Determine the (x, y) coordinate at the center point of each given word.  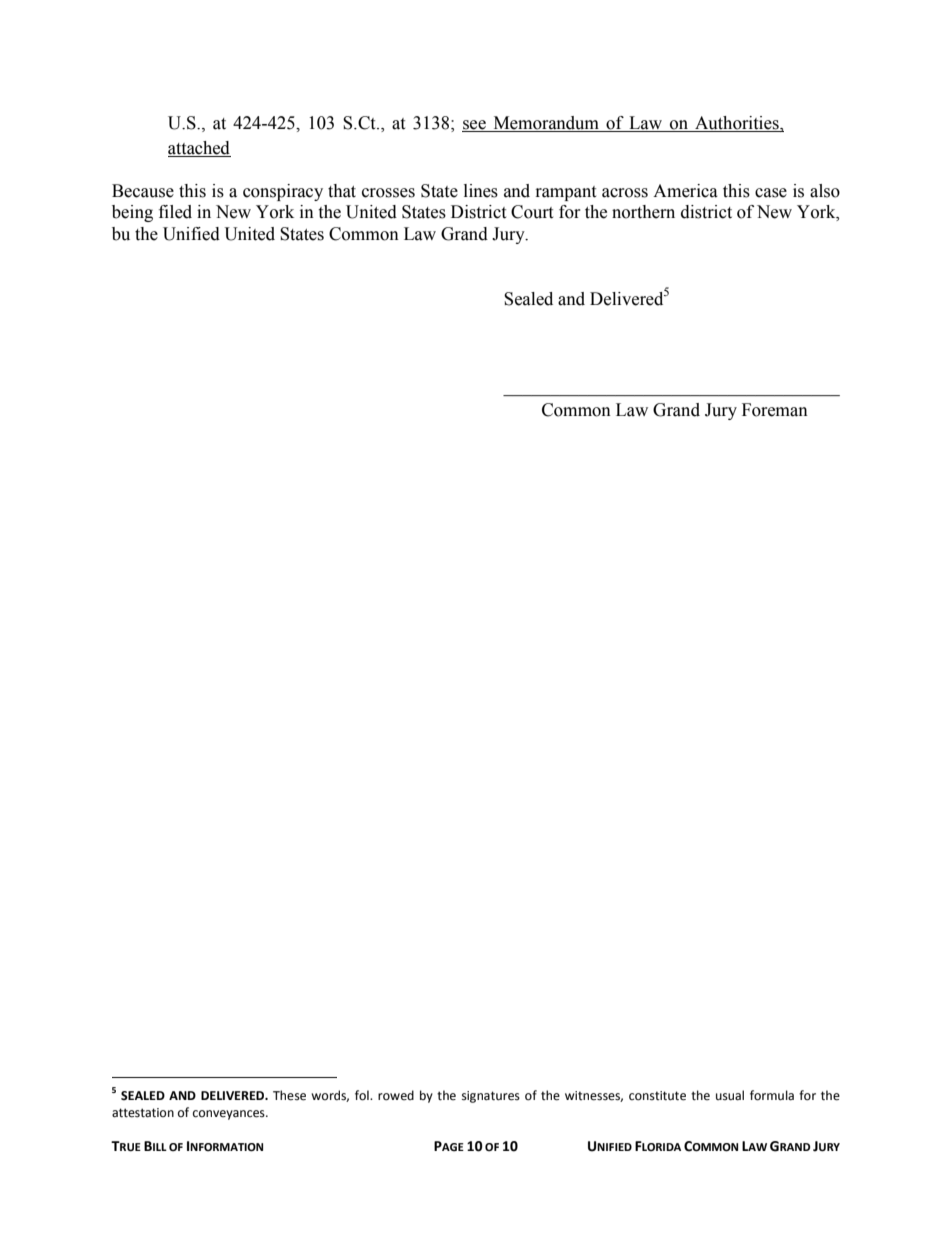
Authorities (737, 124)
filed (175, 212)
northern (643, 212)
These (289, 1095)
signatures (491, 1097)
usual (730, 1095)
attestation (143, 1113)
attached (199, 148)
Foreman (775, 410)
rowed (396, 1095)
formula (772, 1095)
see (475, 126)
